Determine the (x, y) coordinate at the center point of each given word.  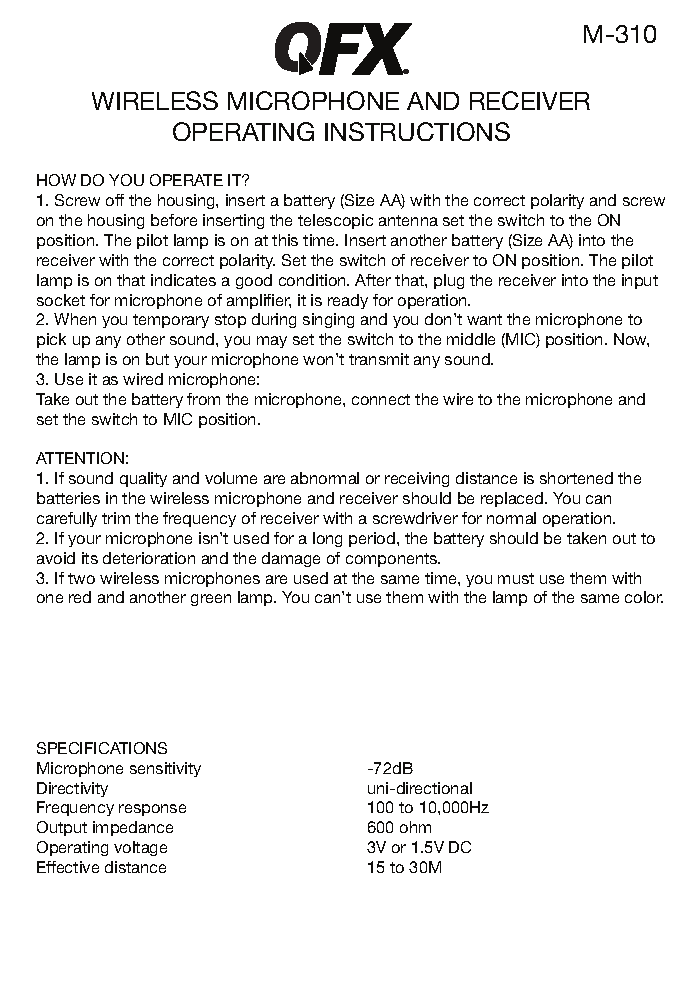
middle (471, 339)
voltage (140, 848)
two (81, 578)
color (644, 597)
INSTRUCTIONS (417, 131)
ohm (415, 827)
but (157, 359)
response (152, 810)
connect (381, 399)
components (393, 560)
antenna (408, 220)
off (115, 200)
